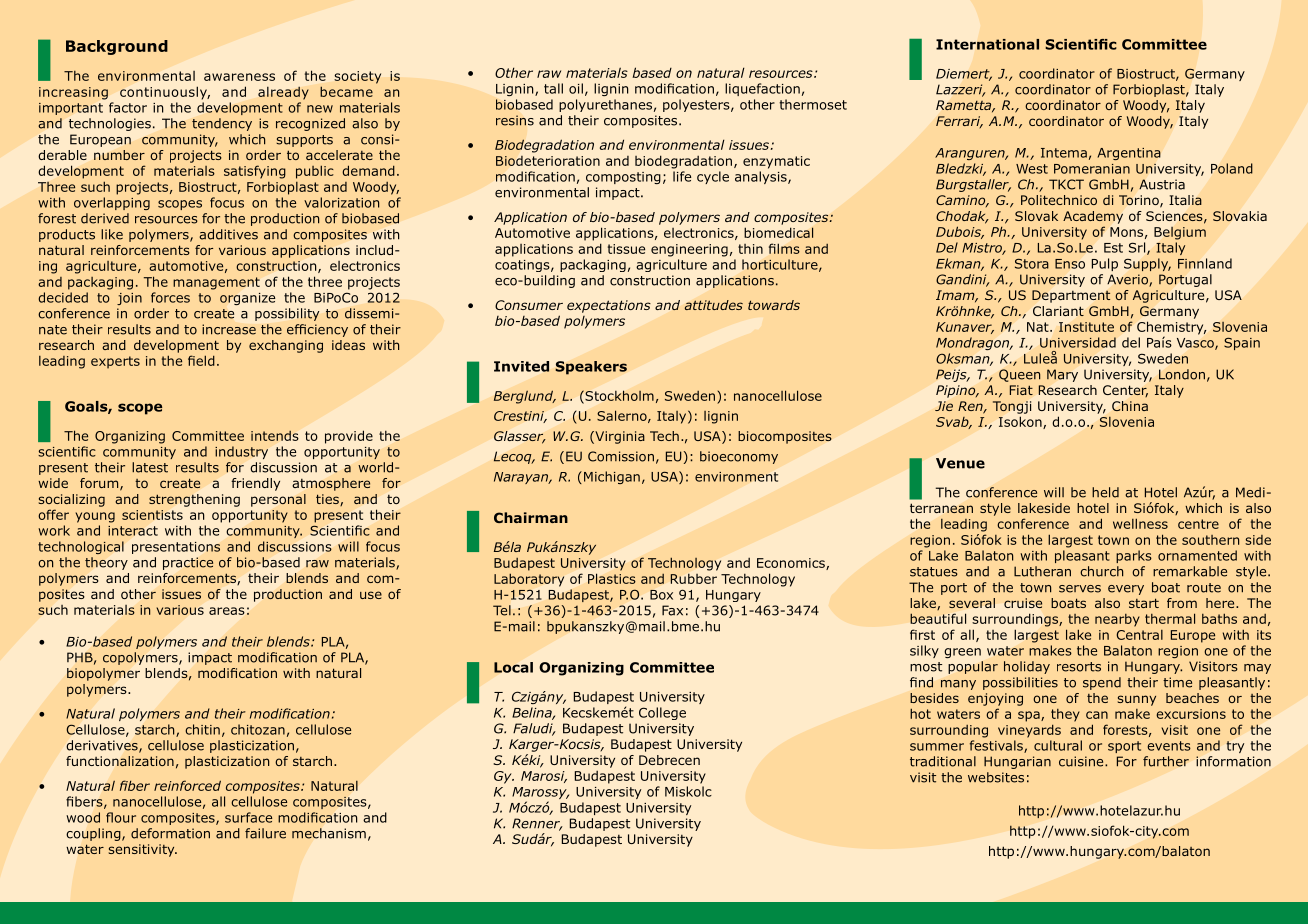  What do you see at coordinates (609, 306) in the document?
I see `expectations` at bounding box center [609, 306].
